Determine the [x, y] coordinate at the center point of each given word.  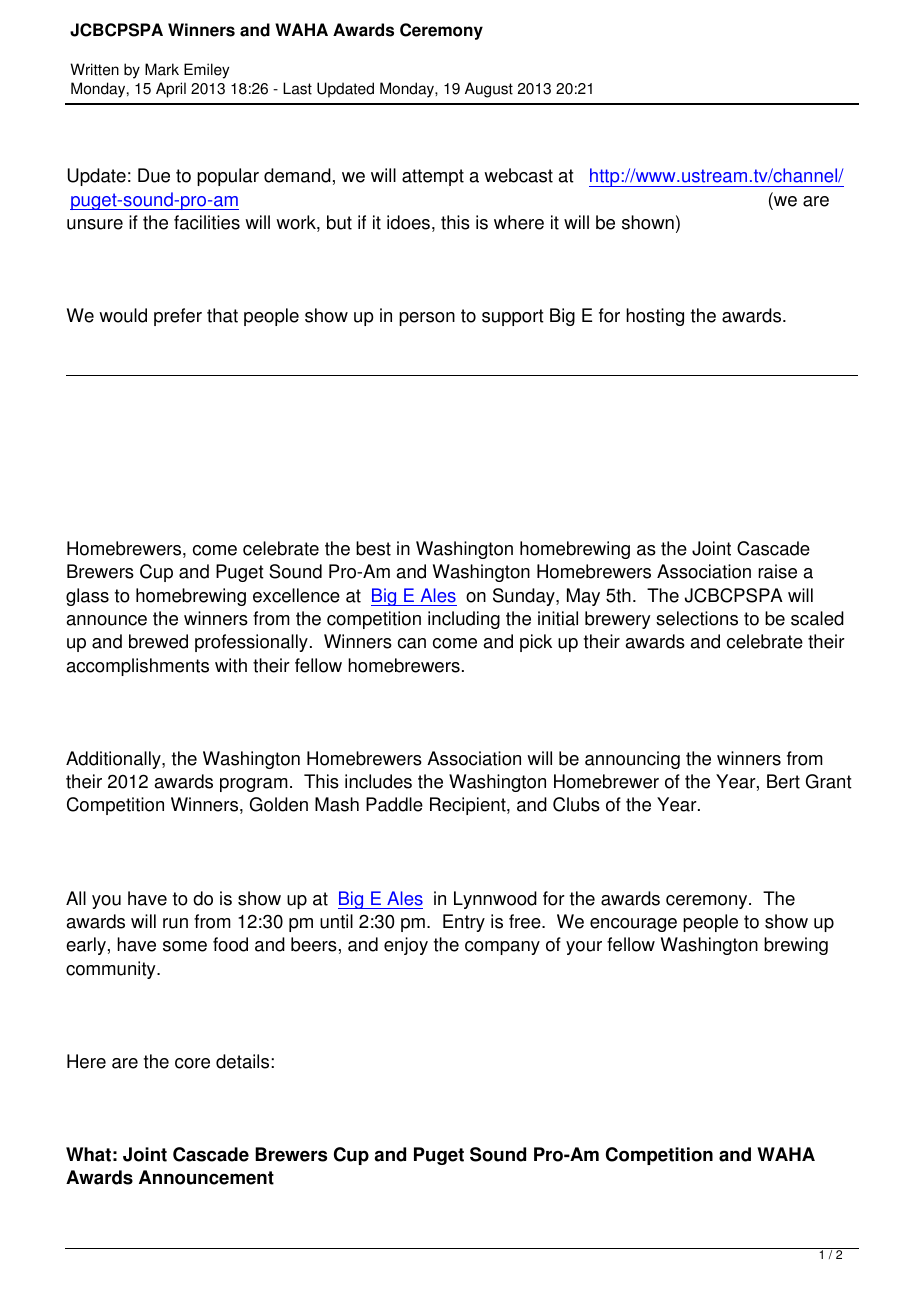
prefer [178, 317]
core [192, 1063]
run [175, 923]
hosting [655, 317]
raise [777, 571]
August [489, 90]
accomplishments [138, 667]
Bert [783, 781]
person [427, 319]
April [171, 90]
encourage [633, 925]
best [373, 548]
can [412, 643]
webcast [518, 175]
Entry [464, 923]
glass [87, 597]
